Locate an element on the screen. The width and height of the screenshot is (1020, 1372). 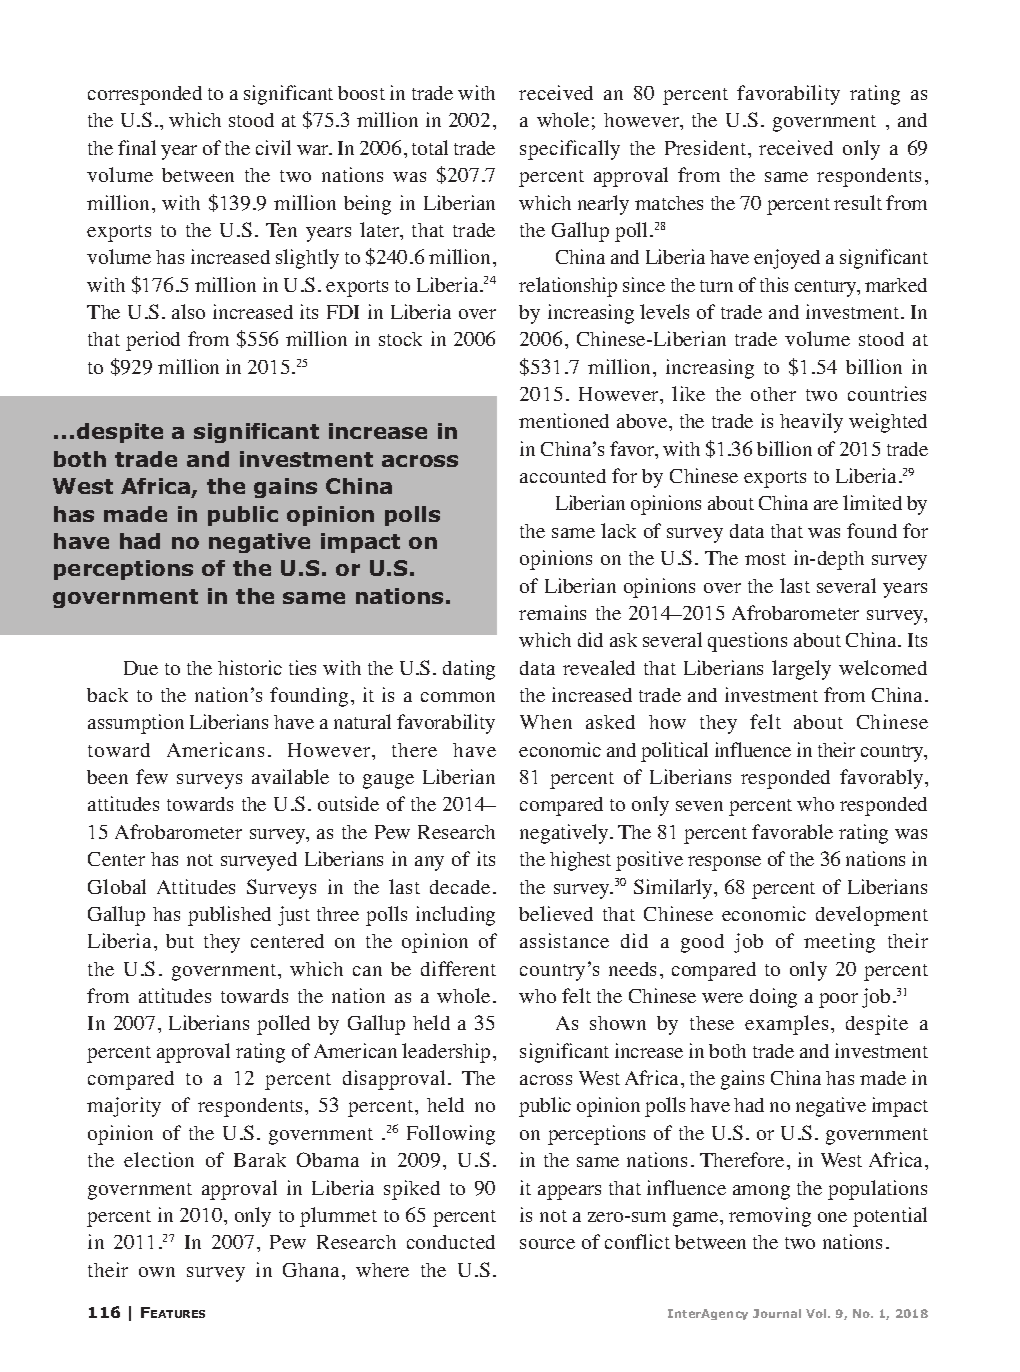
specifically is located at coordinates (570, 150).
